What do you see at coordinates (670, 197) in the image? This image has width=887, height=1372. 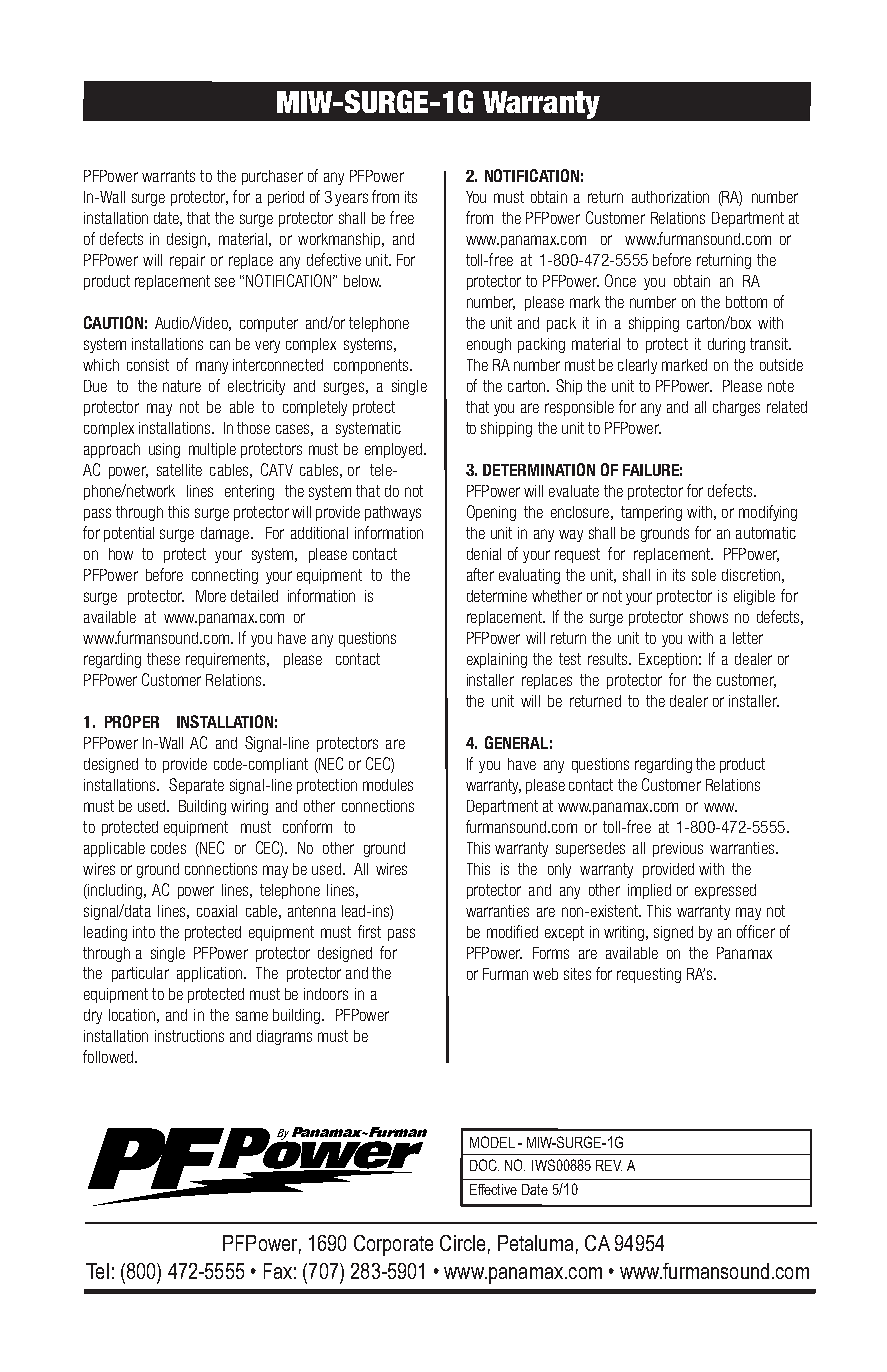 I see `authorization` at bounding box center [670, 197].
